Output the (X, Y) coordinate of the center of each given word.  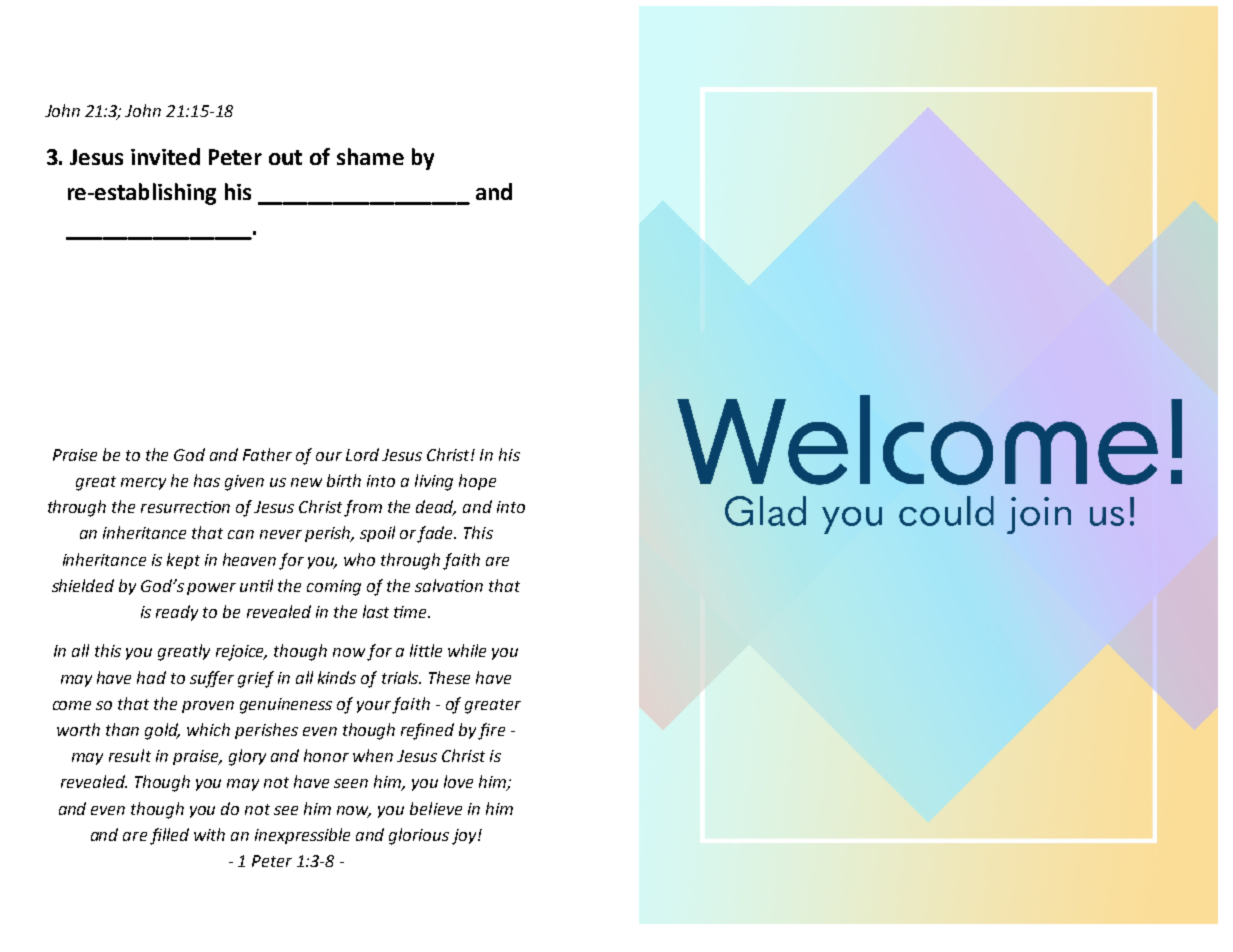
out (285, 157)
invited (165, 156)
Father (267, 454)
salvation (449, 585)
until (256, 585)
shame (370, 156)
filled (169, 836)
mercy (143, 484)
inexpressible (302, 836)
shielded (83, 585)
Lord (362, 454)
